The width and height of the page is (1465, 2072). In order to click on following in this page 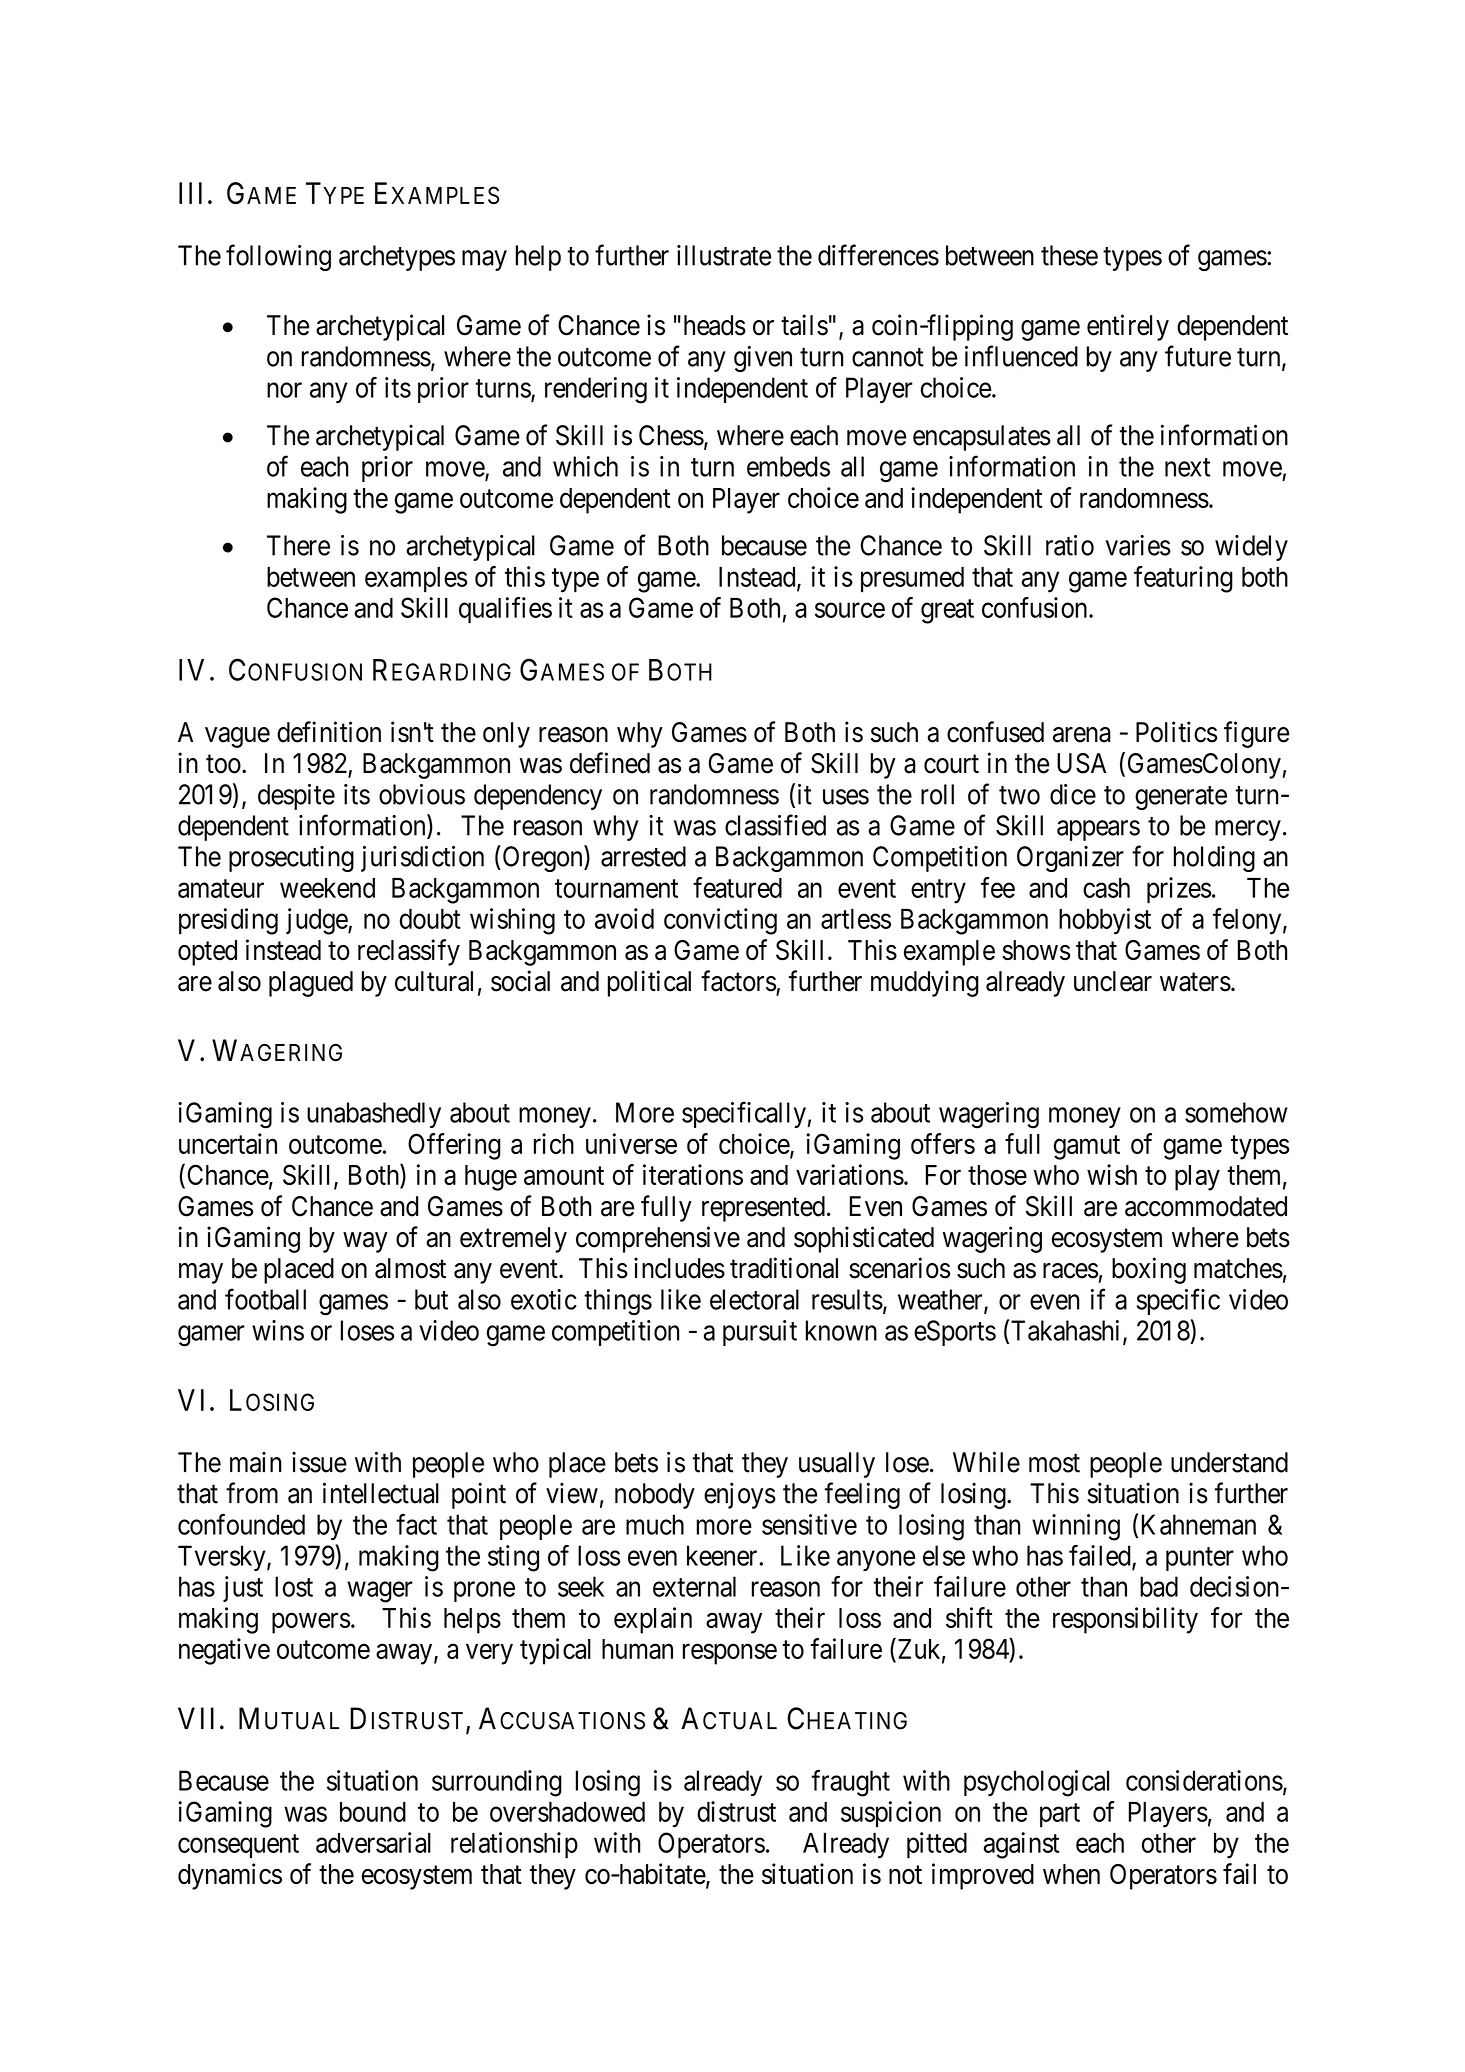, I will do `click(278, 257)`.
